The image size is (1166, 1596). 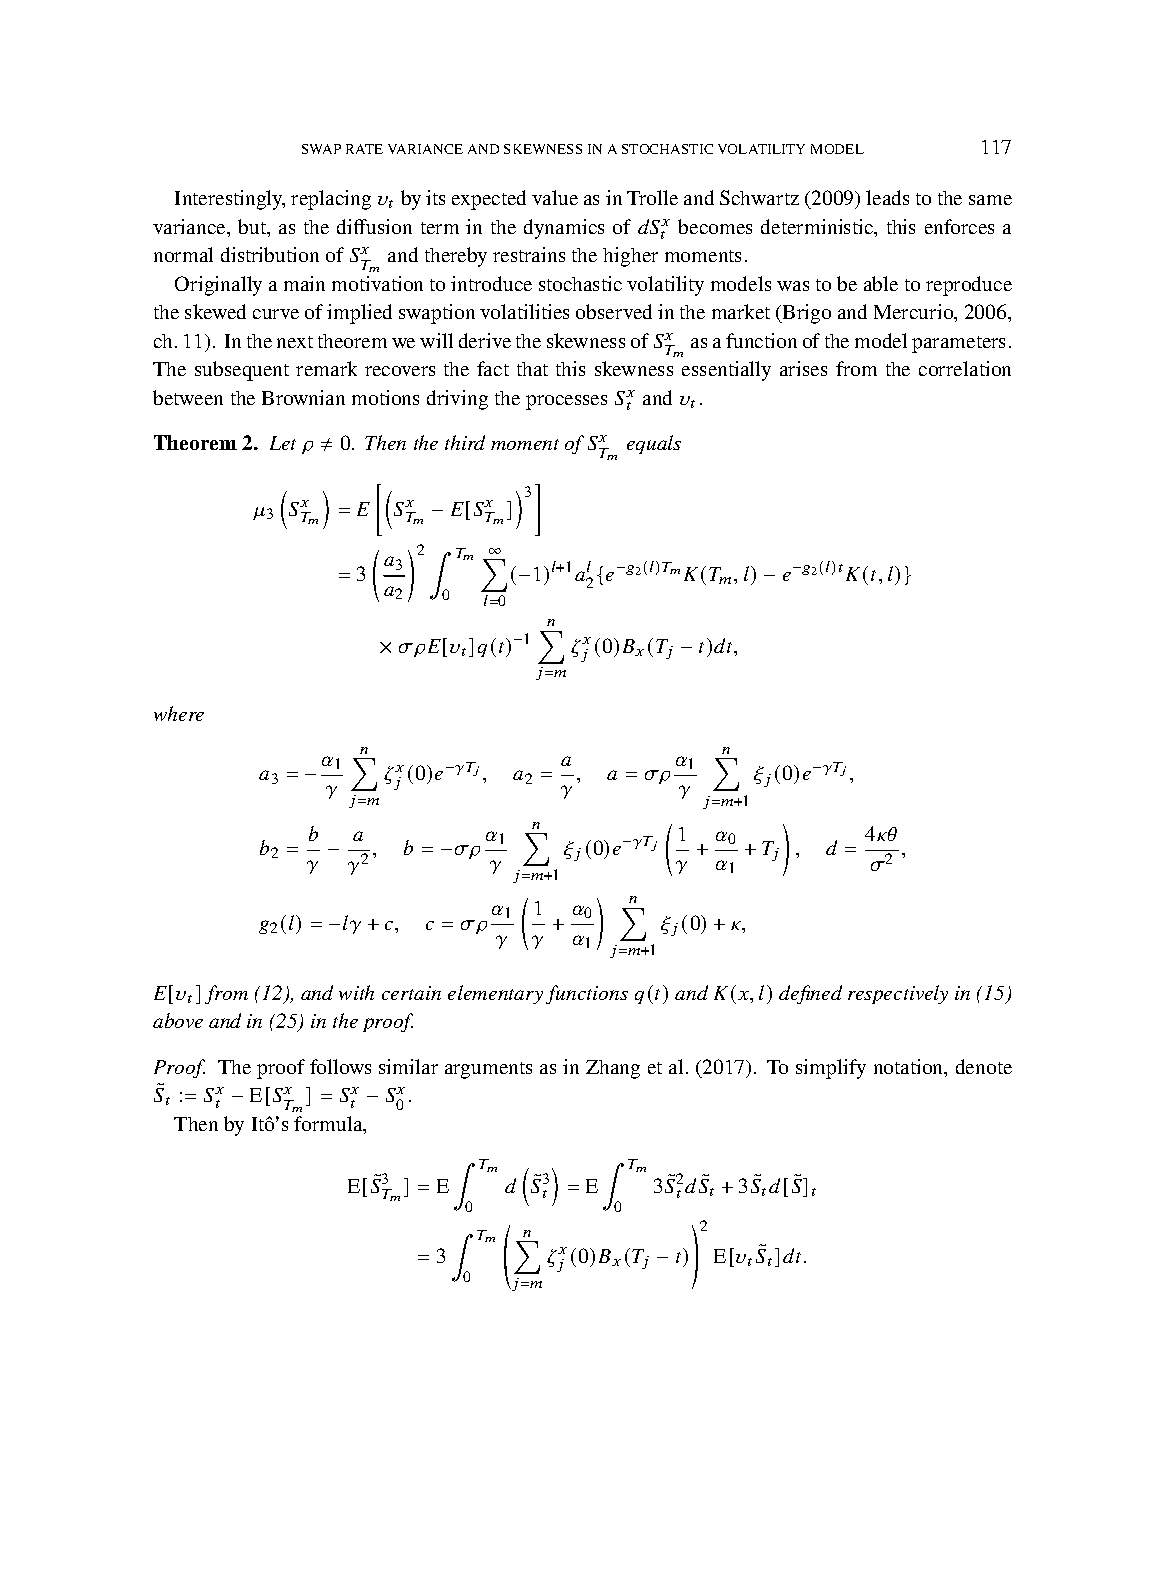 I want to click on parameters, so click(x=958, y=344).
